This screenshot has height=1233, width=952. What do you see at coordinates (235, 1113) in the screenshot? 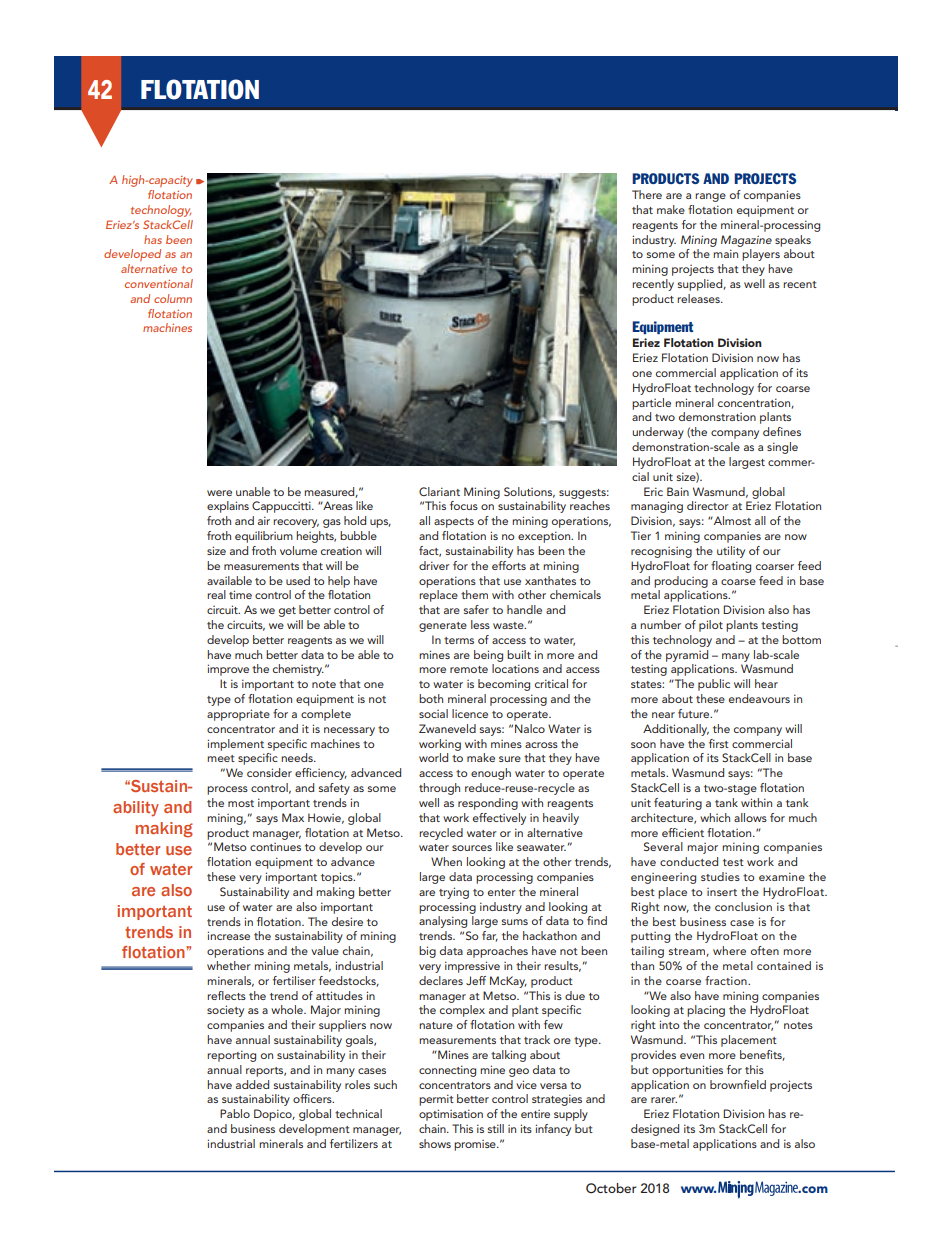
I see `Pablo` at bounding box center [235, 1113].
